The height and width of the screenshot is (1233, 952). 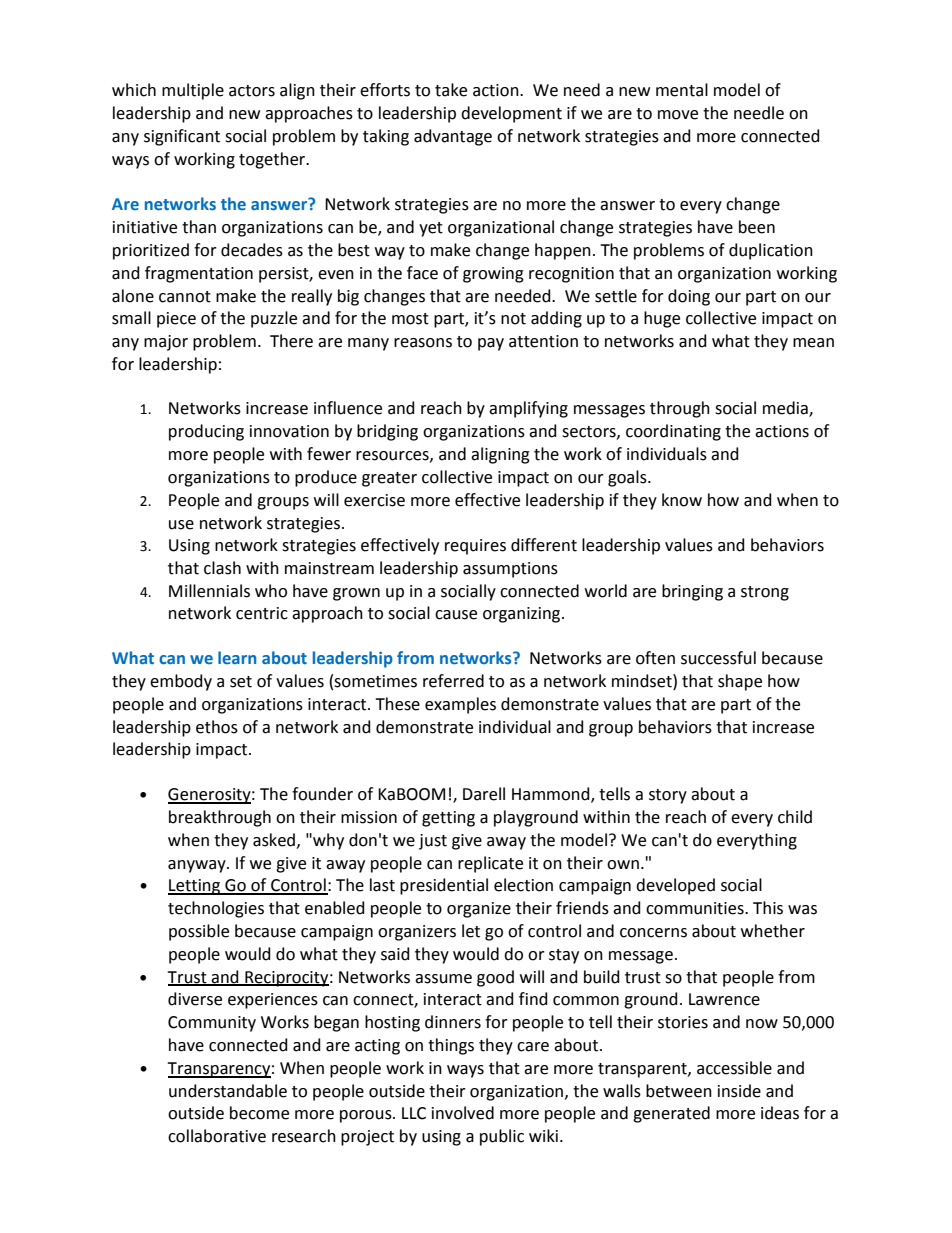 What do you see at coordinates (453, 137) in the screenshot?
I see `advantage` at bounding box center [453, 137].
